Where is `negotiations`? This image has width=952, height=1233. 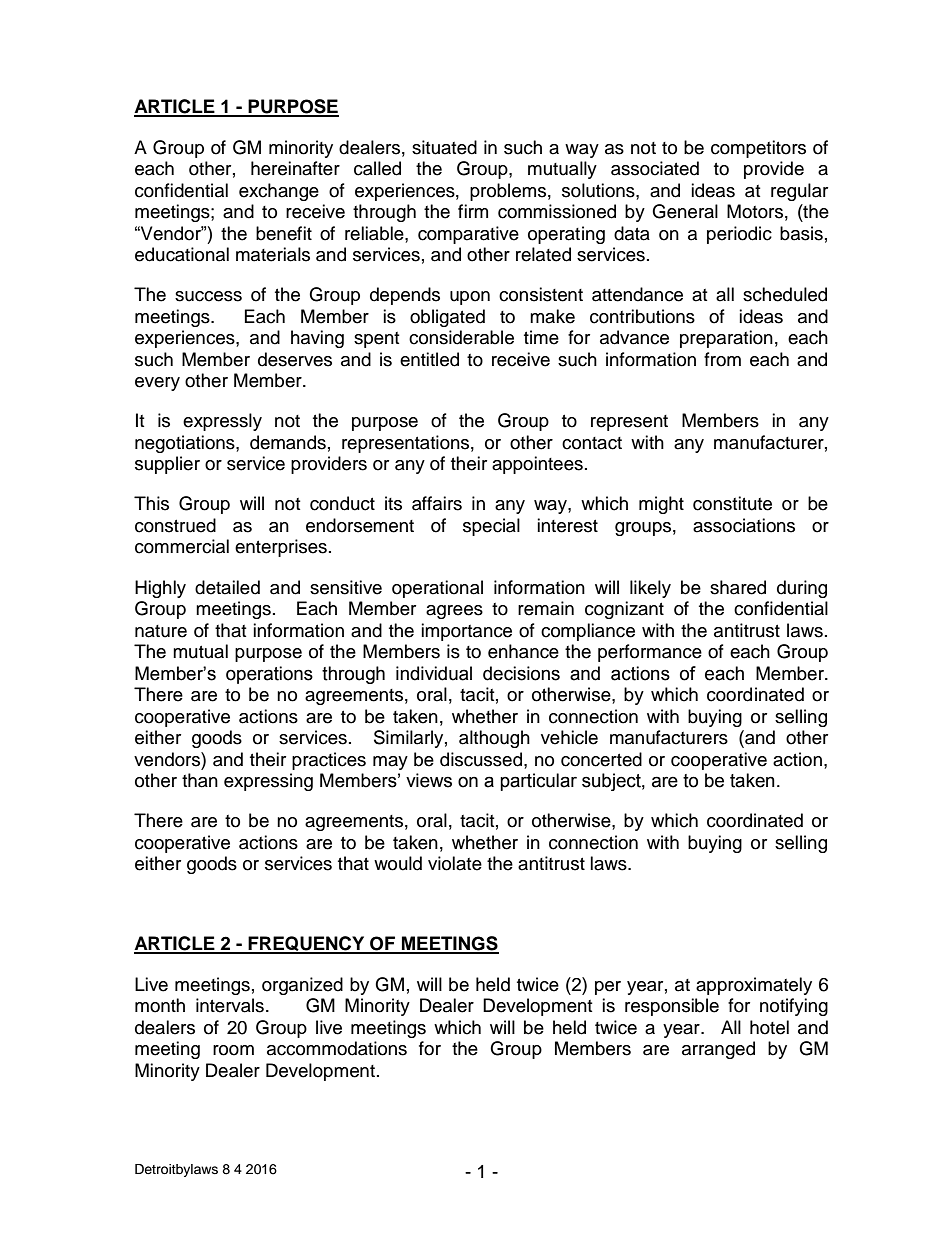
negotiations is located at coordinates (186, 444).
